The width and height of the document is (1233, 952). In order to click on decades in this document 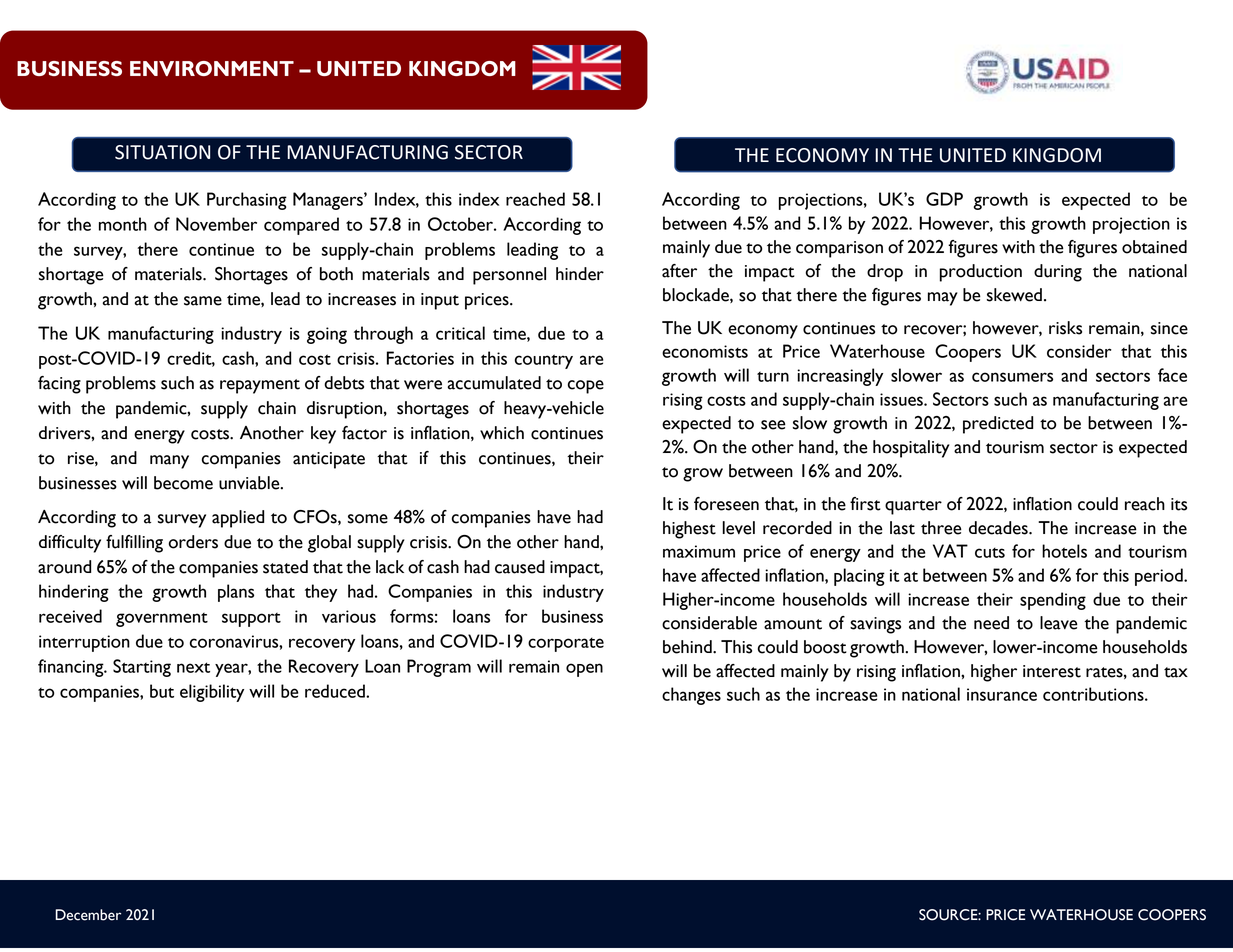, I will do `click(999, 528)`.
